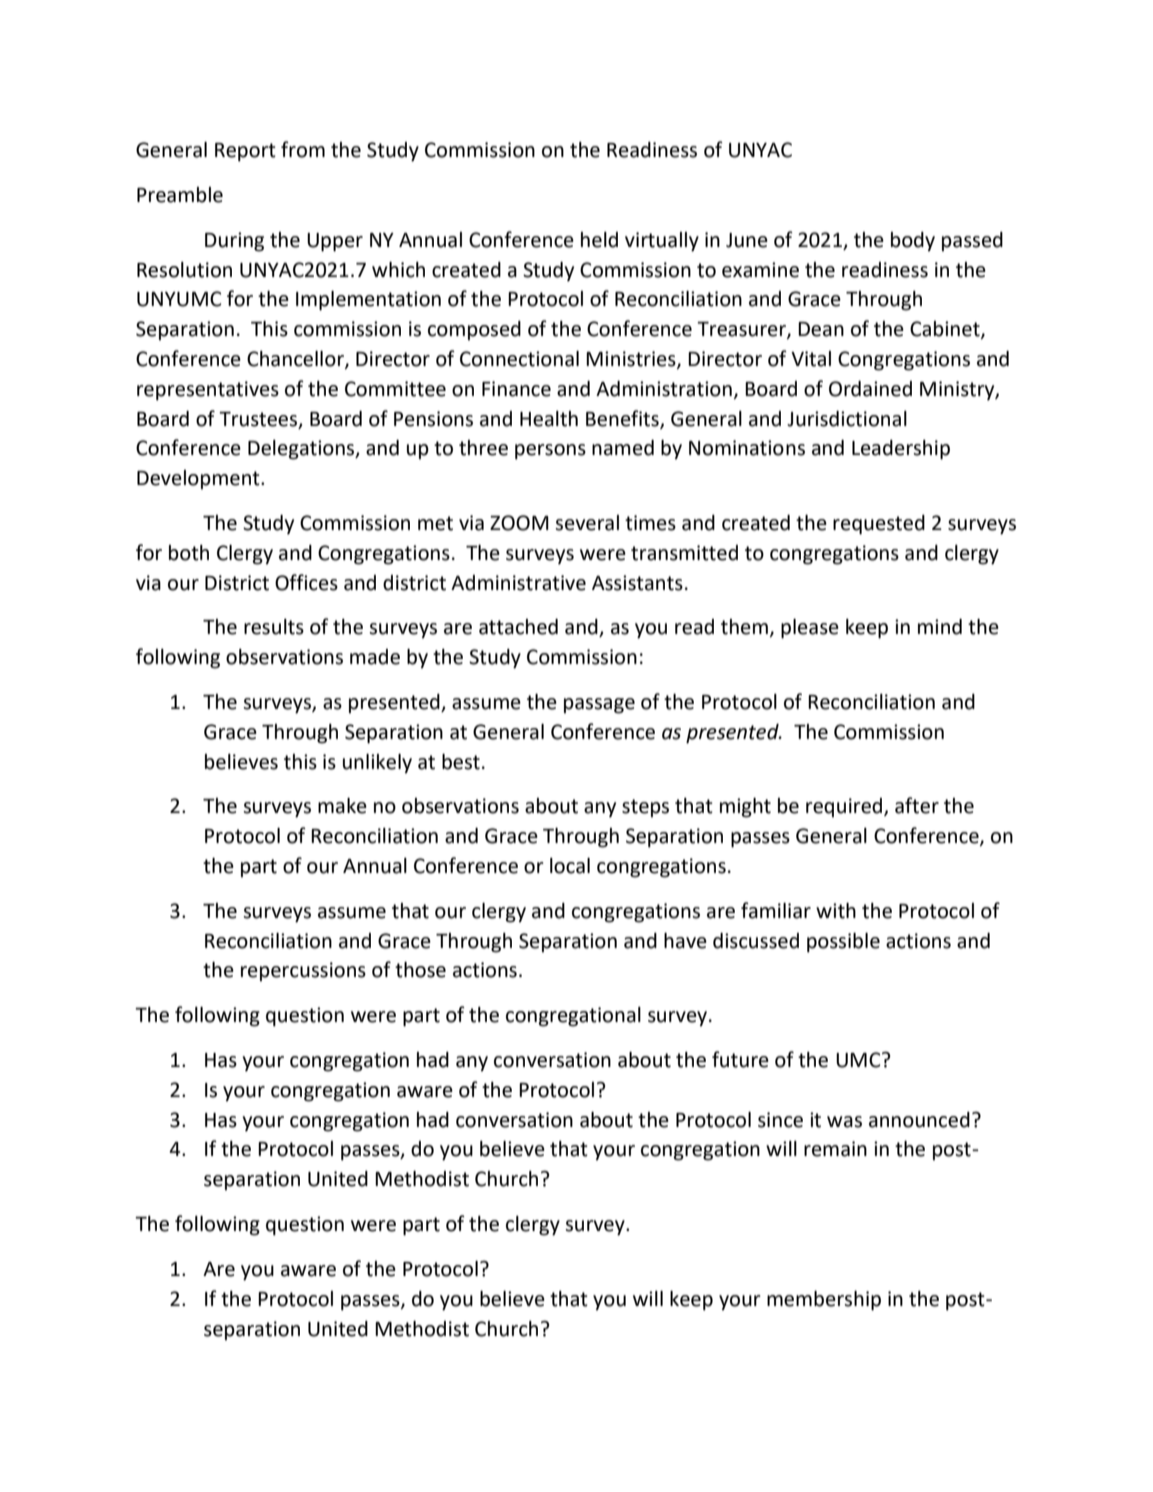 Image resolution: width=1153 pixels, height=1492 pixels. I want to click on unlikely, so click(377, 764).
